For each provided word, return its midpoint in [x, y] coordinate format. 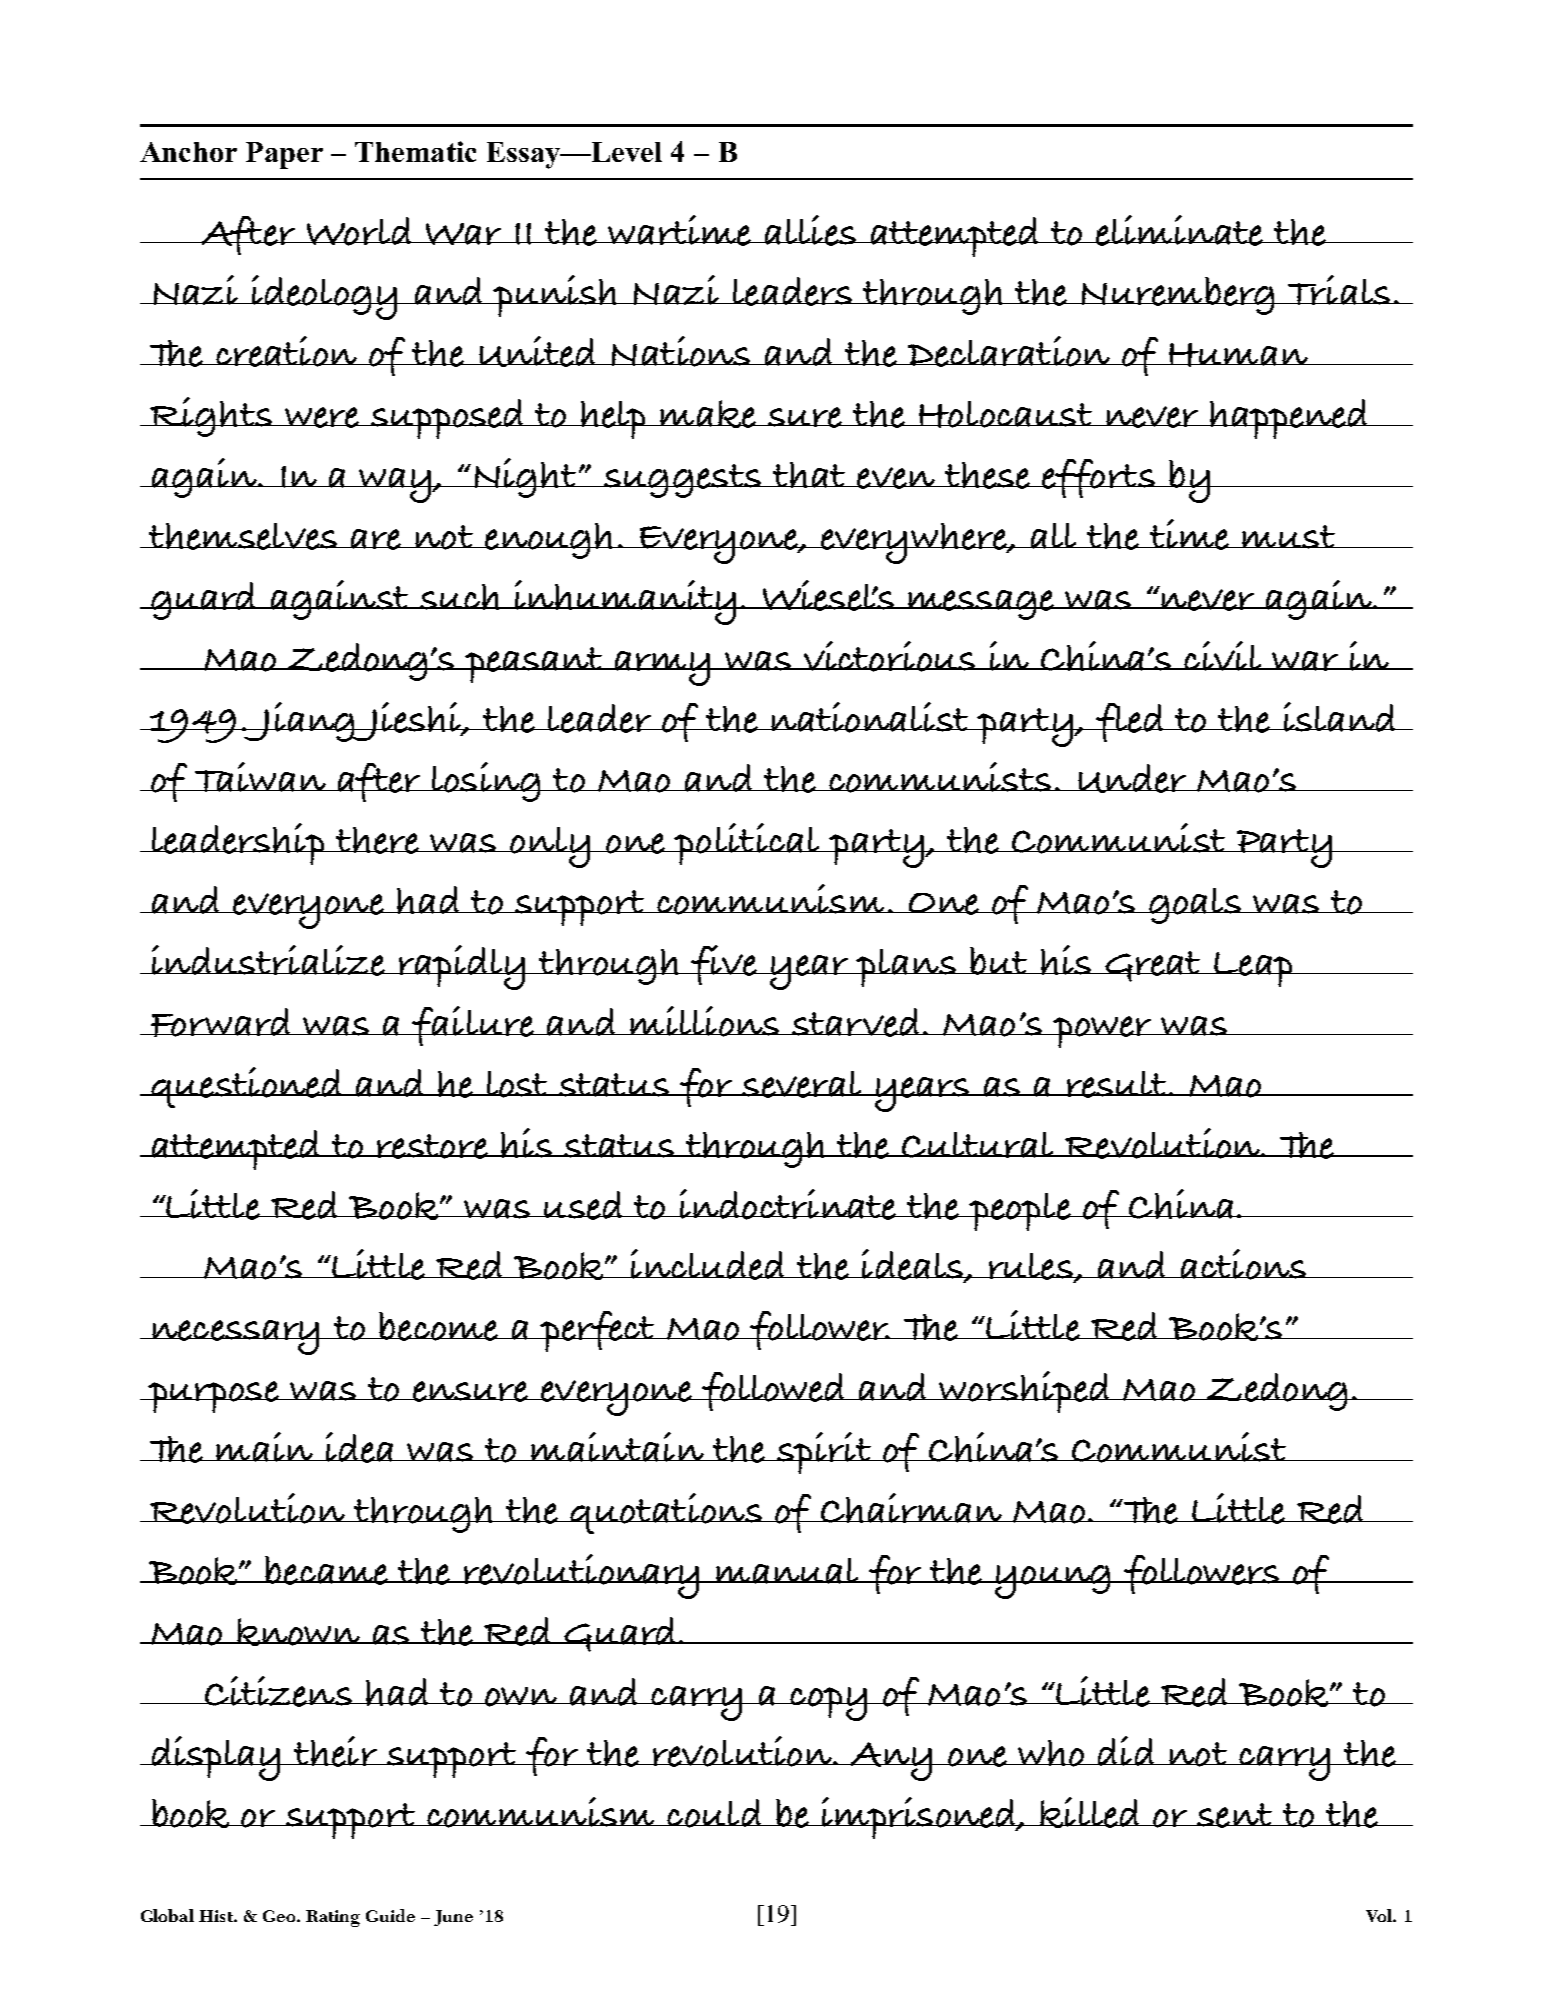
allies [810, 230]
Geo [280, 1916]
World [359, 231]
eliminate [1179, 230]
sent [1235, 1815]
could [714, 1813]
